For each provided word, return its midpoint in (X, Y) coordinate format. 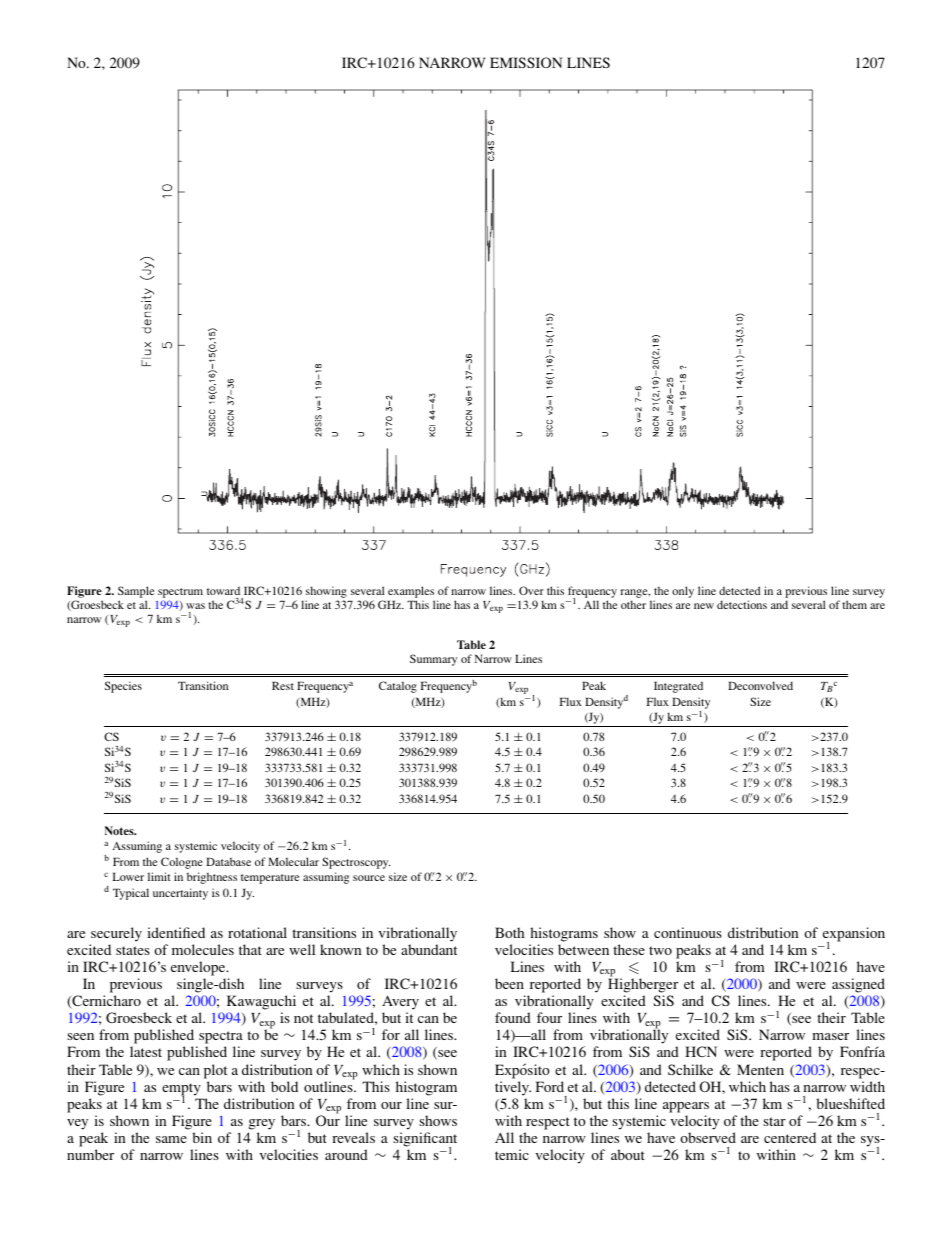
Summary (433, 660)
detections (742, 604)
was (195, 606)
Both (510, 932)
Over (531, 590)
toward (223, 590)
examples (411, 593)
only (683, 592)
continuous (688, 932)
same (171, 1139)
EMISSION (526, 62)
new (704, 606)
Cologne (182, 863)
